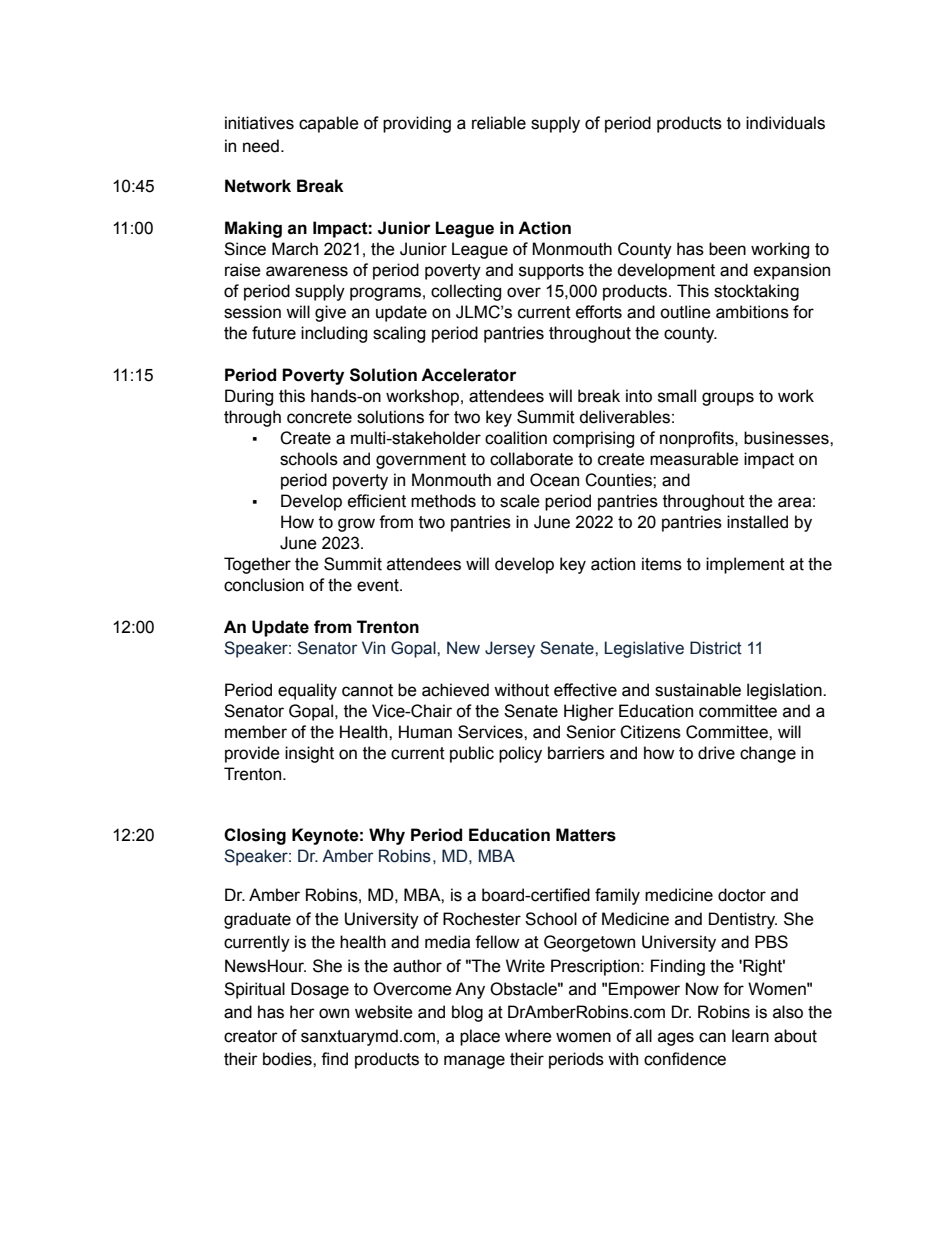 This screenshot has height=1233, width=952. I want to click on concrete, so click(319, 417).
